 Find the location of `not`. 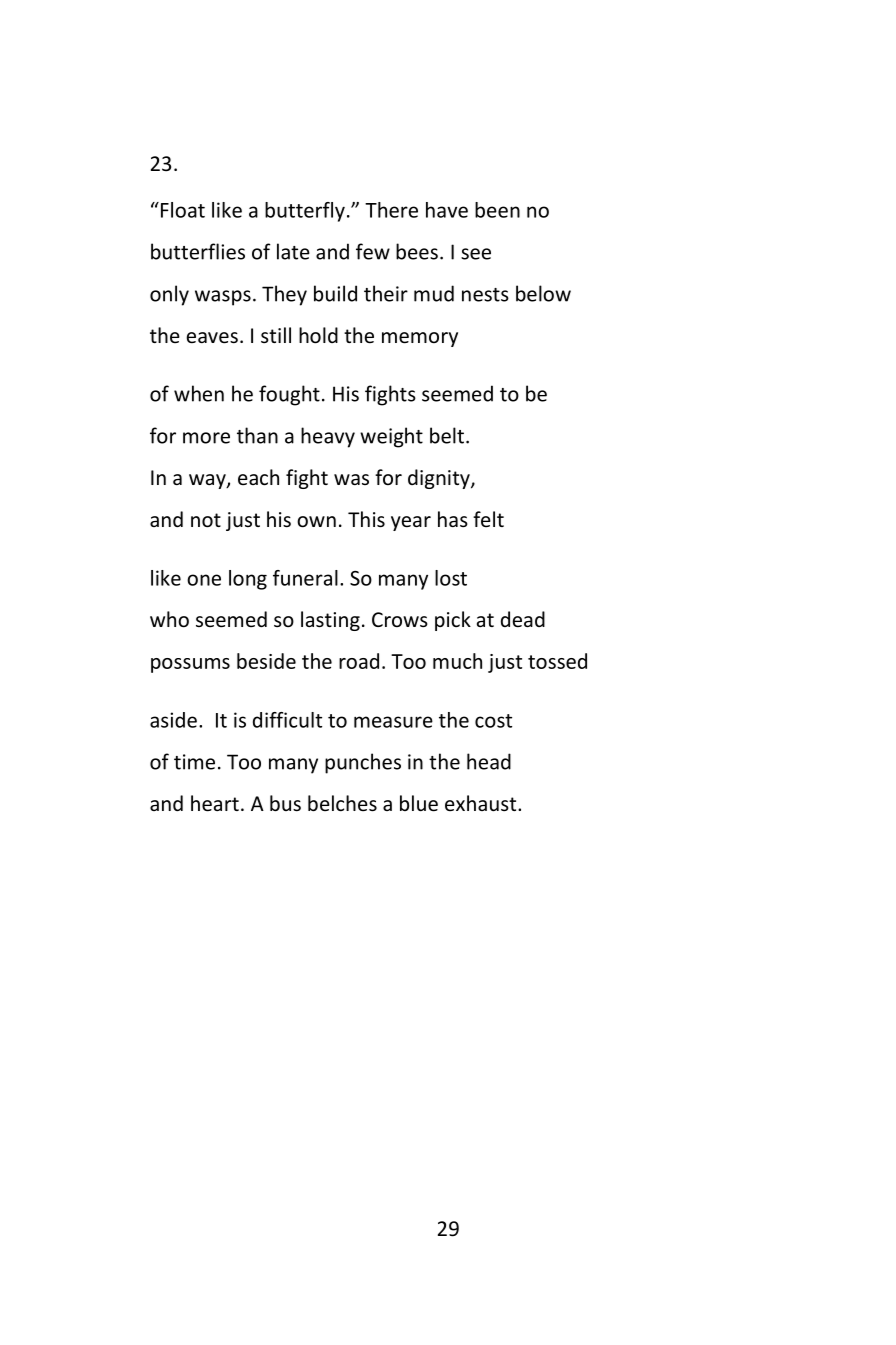

not is located at coordinates (206, 520).
